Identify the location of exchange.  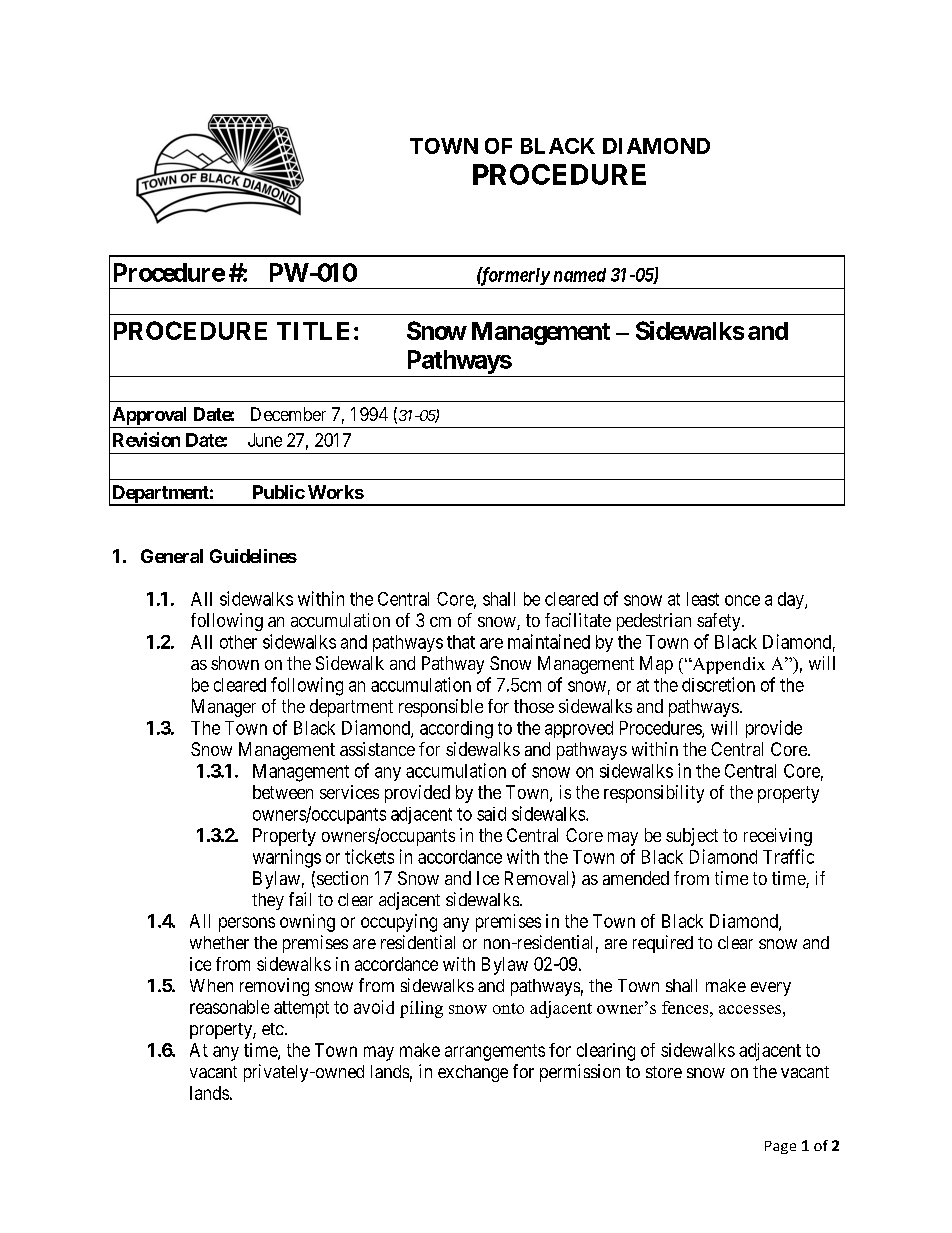
(473, 1073).
